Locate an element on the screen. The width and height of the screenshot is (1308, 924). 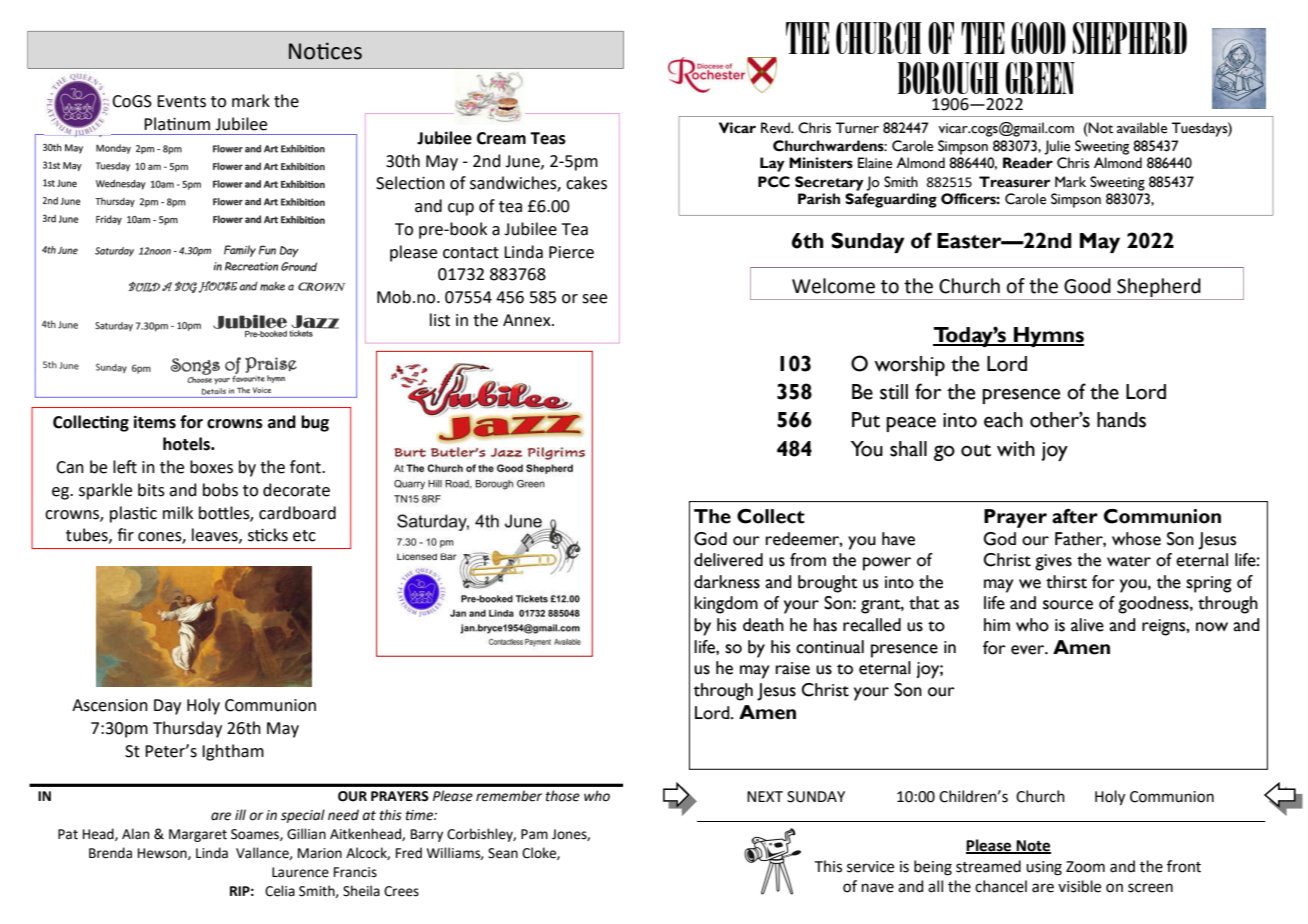
Teas is located at coordinates (548, 138).
